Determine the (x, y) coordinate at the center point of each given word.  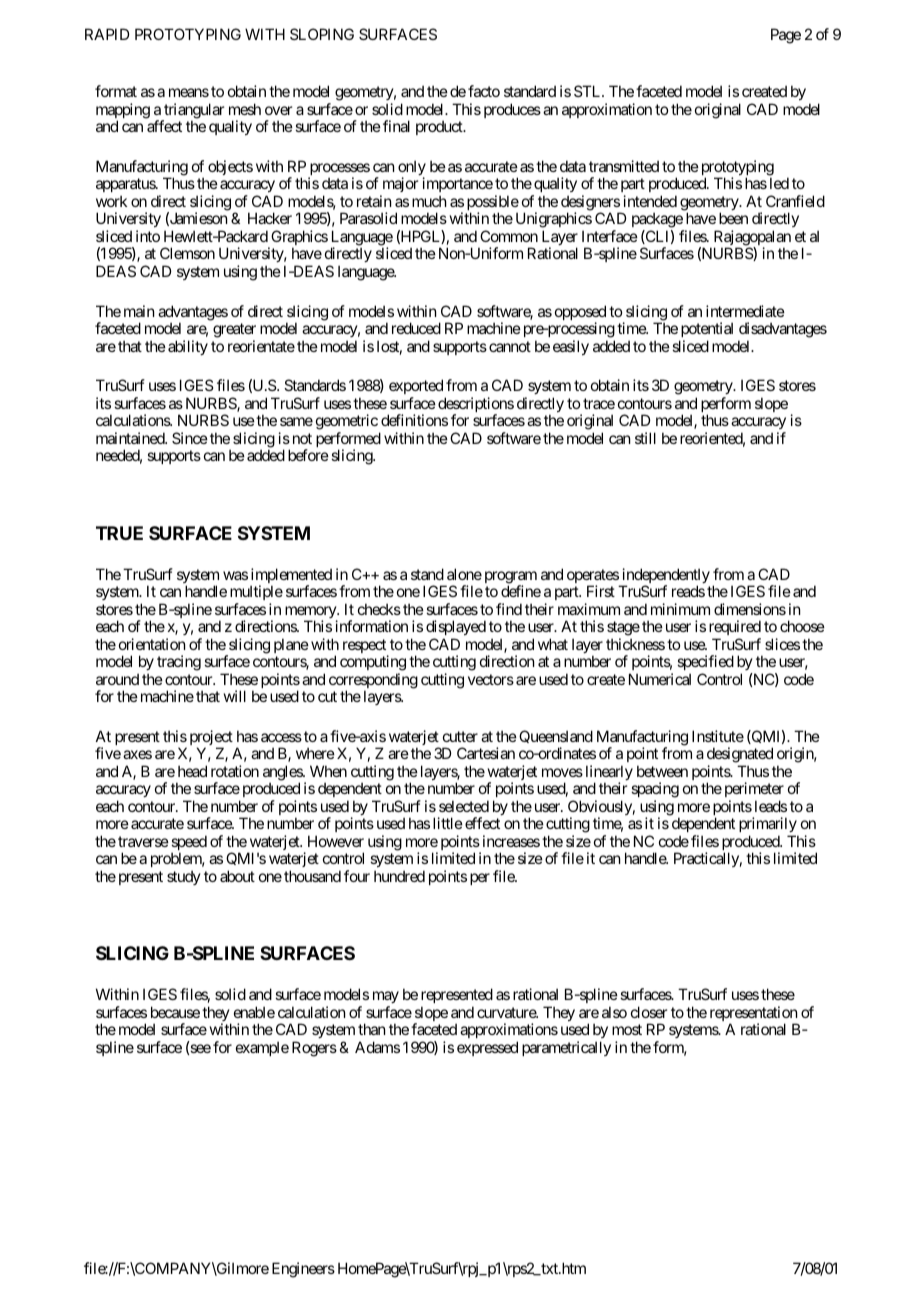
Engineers (303, 1270)
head (192, 771)
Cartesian (486, 753)
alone (464, 574)
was (235, 575)
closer (649, 1012)
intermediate (745, 311)
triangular (193, 112)
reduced (416, 328)
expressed (487, 1048)
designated (740, 756)
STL (588, 91)
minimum (680, 609)
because (175, 1012)
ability (188, 347)
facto (484, 91)
